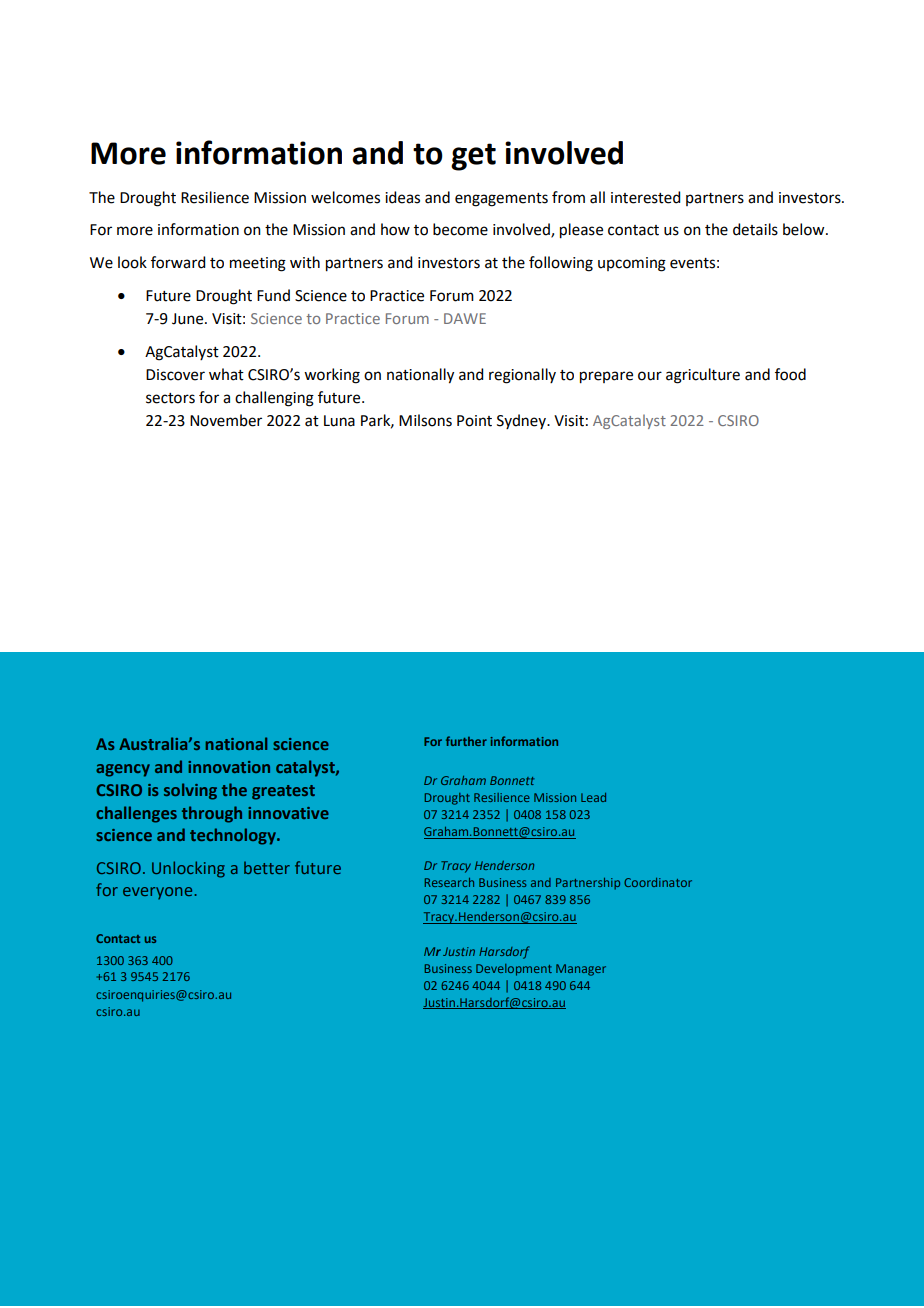  What do you see at coordinates (522, 376) in the screenshot?
I see `regionally` at bounding box center [522, 376].
